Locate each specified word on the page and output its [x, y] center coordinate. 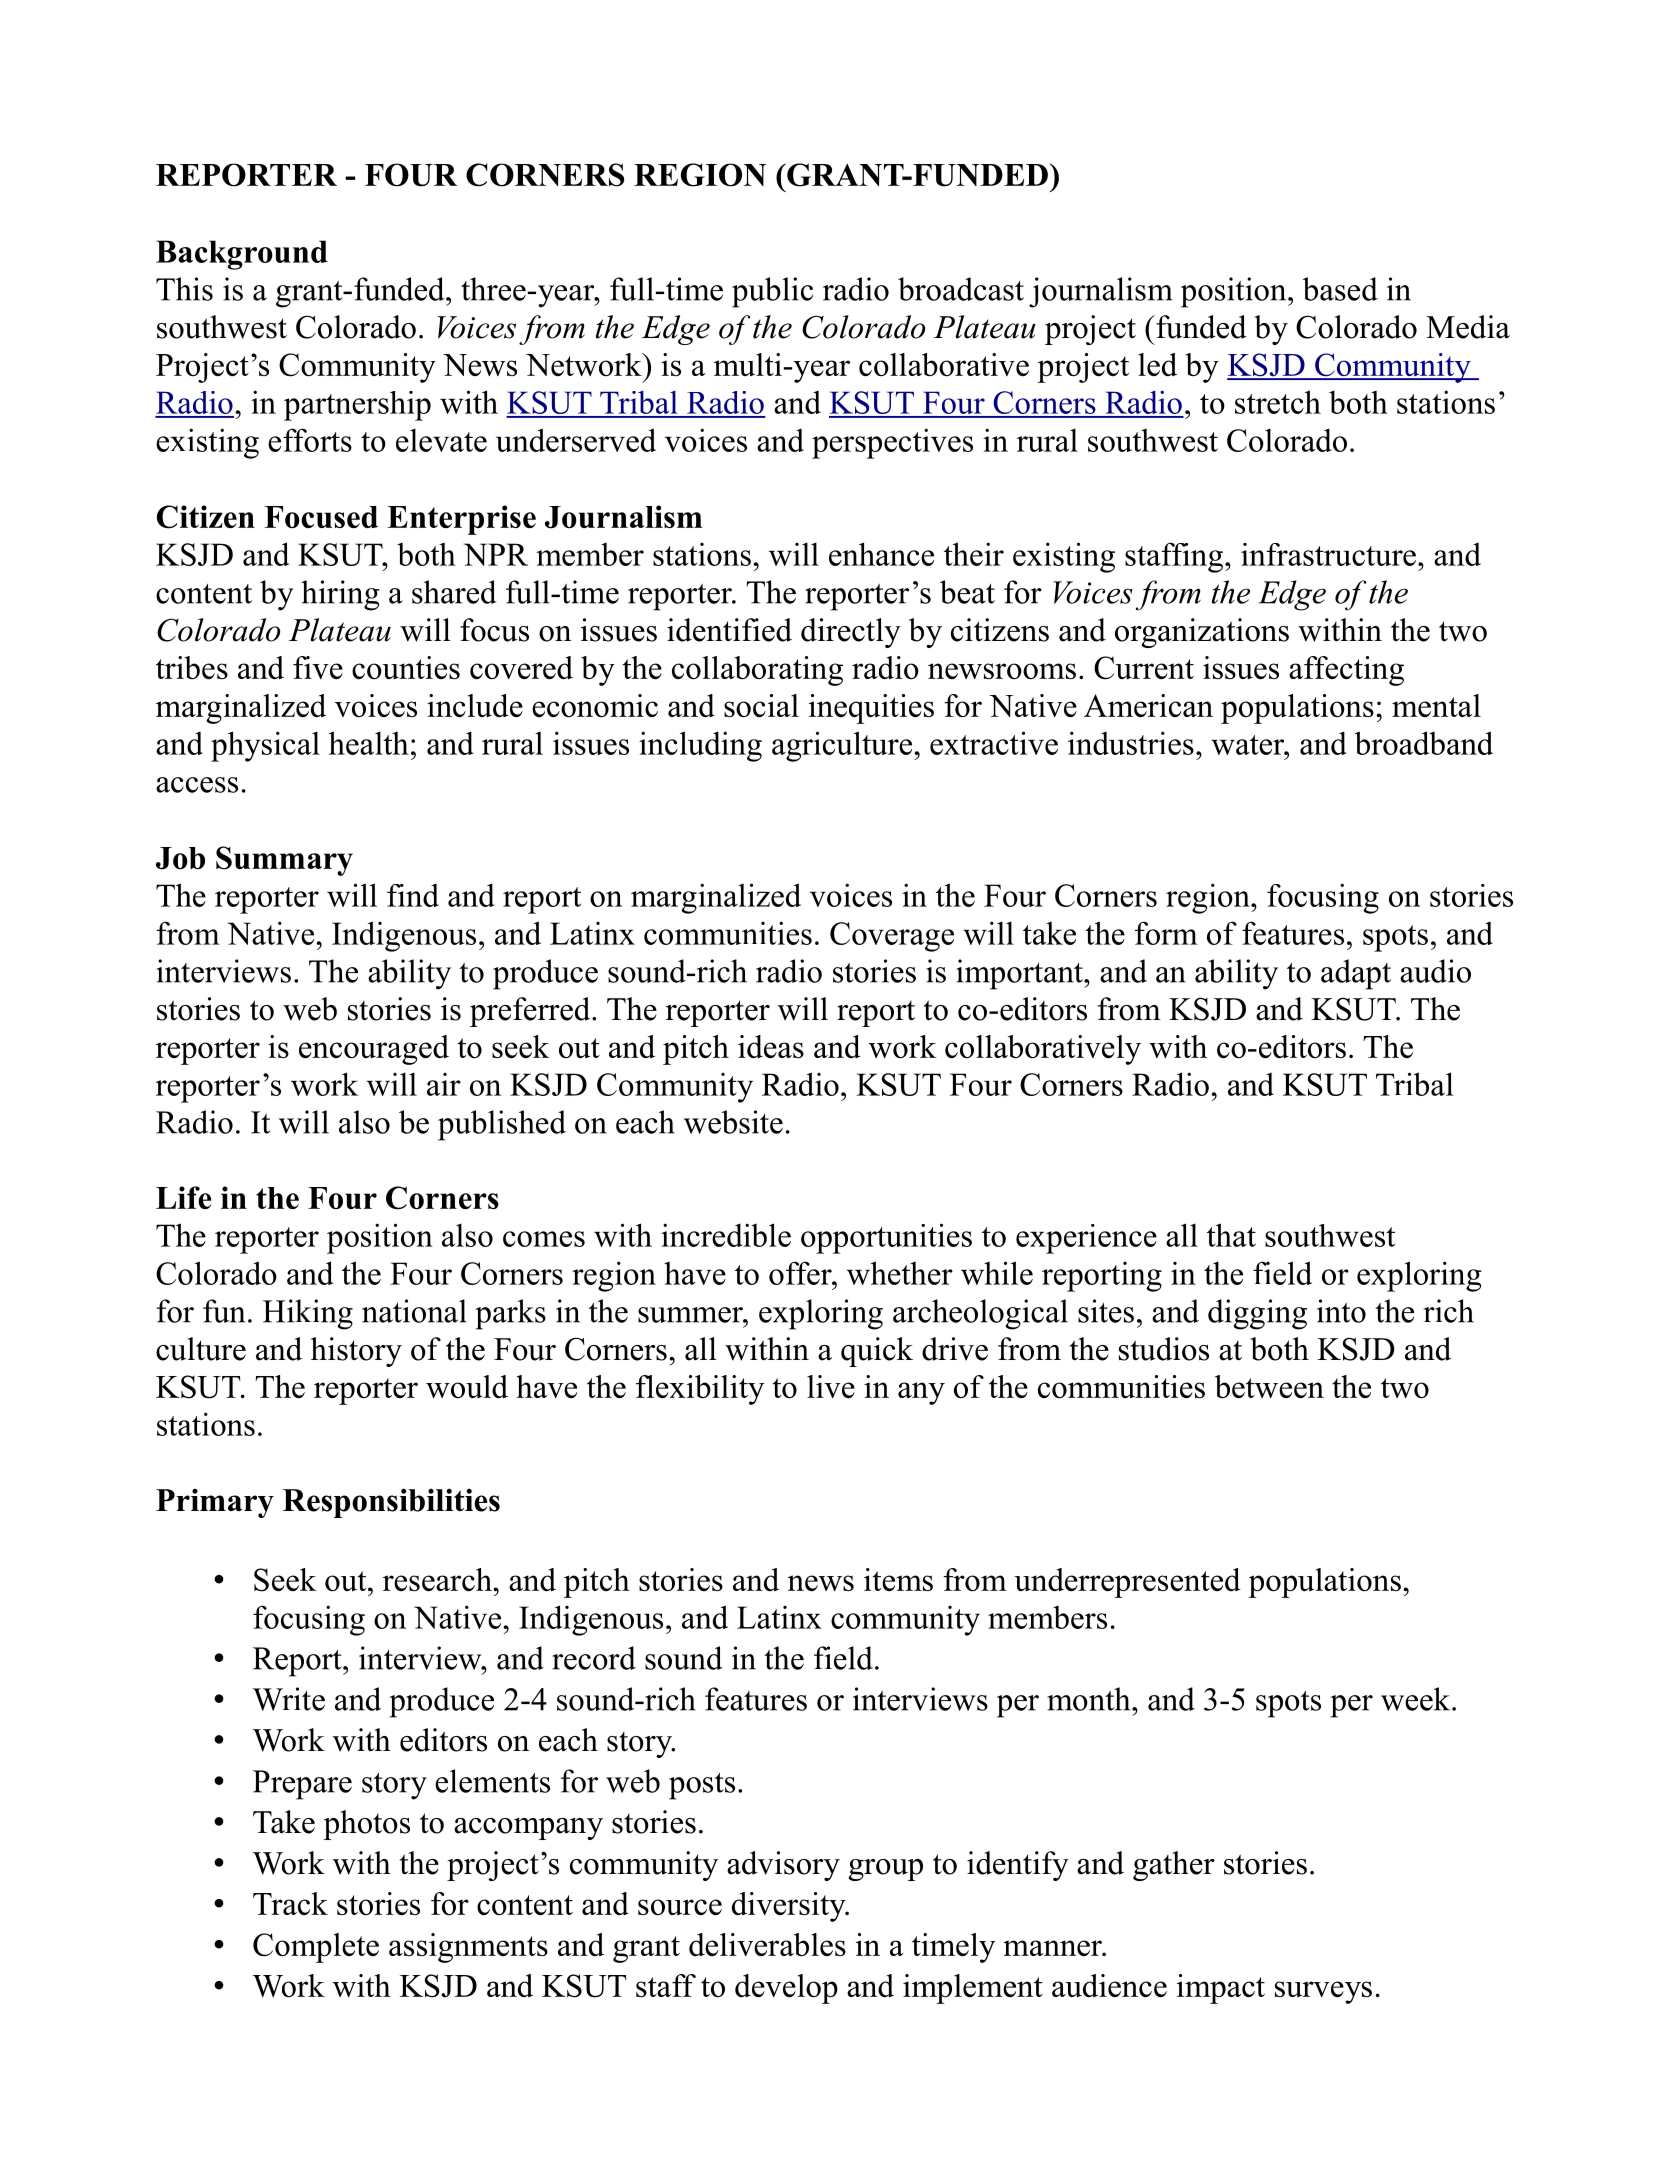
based [1340, 289]
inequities [871, 709]
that [1231, 1235]
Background [242, 255]
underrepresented [1127, 1583]
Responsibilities [391, 1503]
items [898, 1579]
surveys [1323, 1992]
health [369, 743]
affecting [1346, 671]
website [733, 1122]
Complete [316, 1948]
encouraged [374, 1050]
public [772, 292]
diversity [790, 1907]
